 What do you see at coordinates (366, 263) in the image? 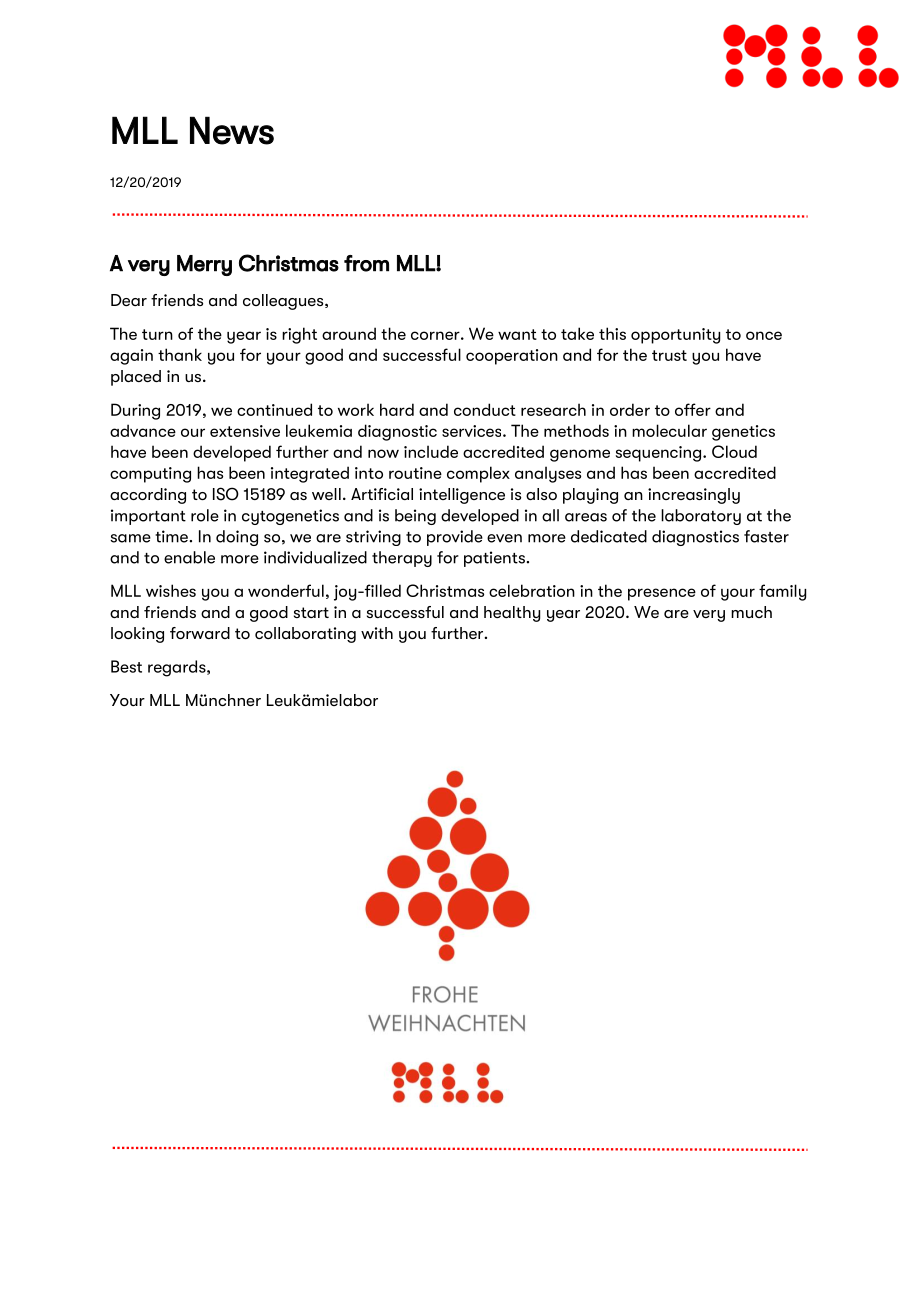
I see `from` at bounding box center [366, 263].
